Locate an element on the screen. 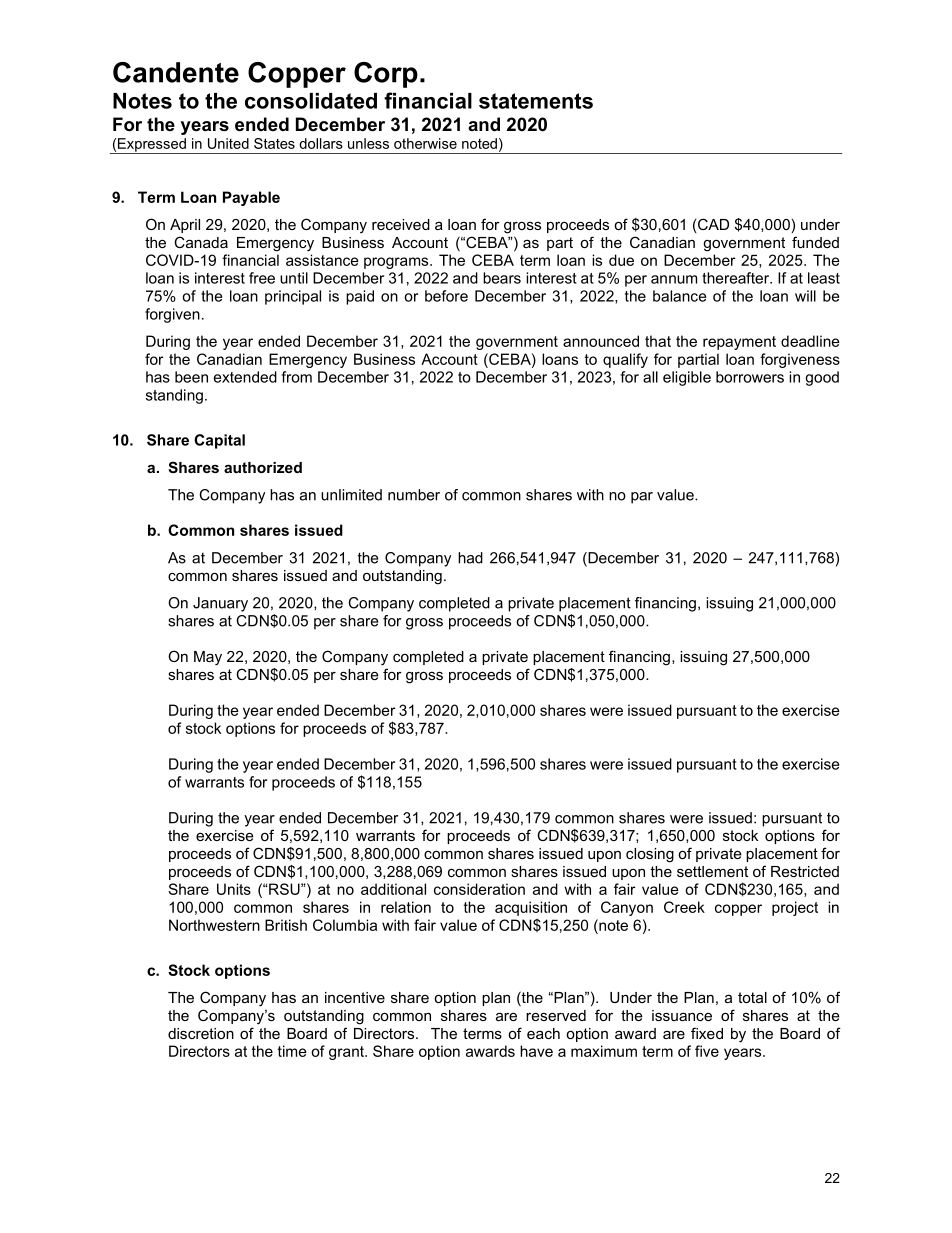  total is located at coordinates (752, 997).
